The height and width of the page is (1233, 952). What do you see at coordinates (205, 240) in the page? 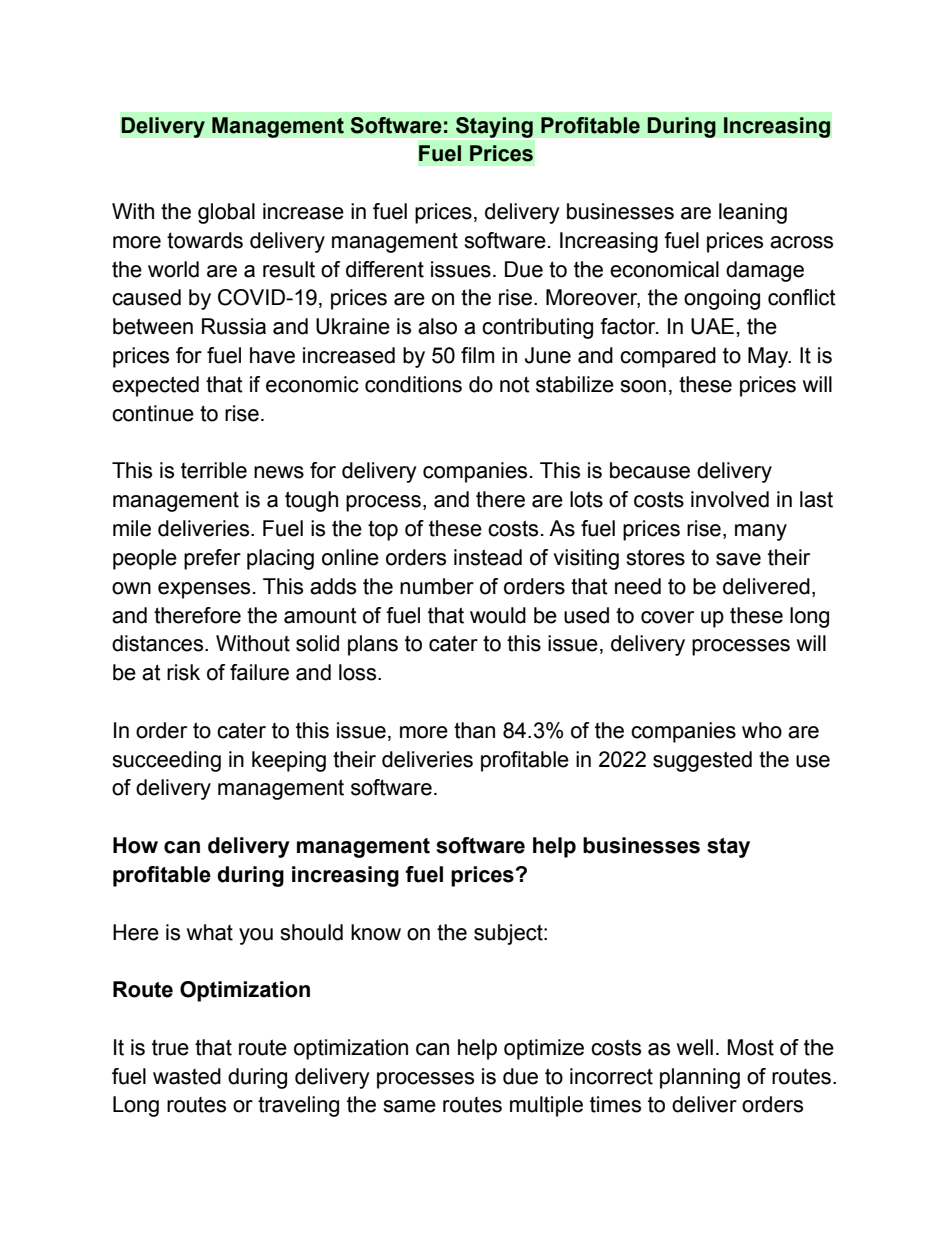
I see `towards` at bounding box center [205, 240].
